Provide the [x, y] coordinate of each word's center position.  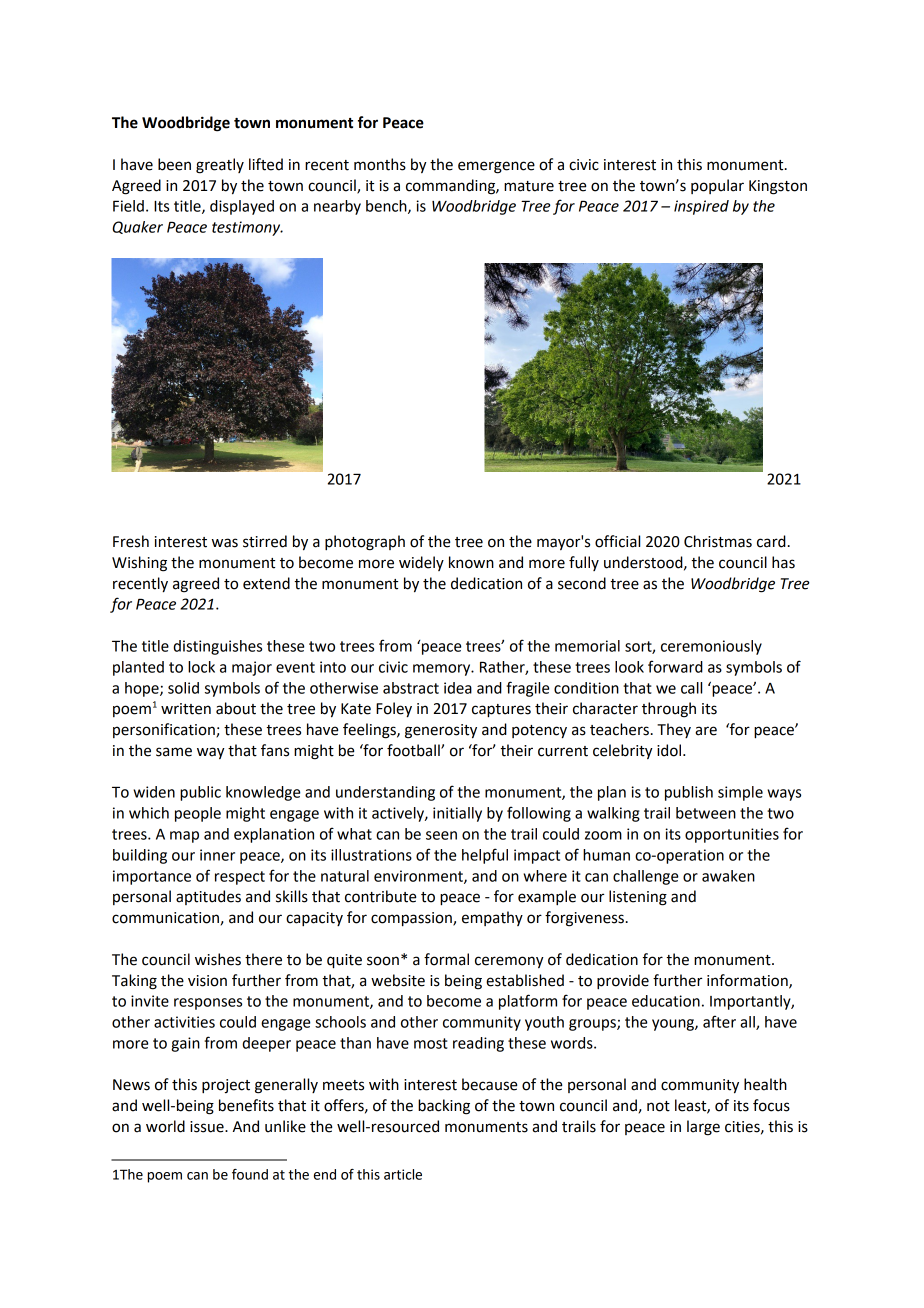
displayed [242, 207]
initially [457, 814]
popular [717, 186]
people [198, 814]
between [706, 813]
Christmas [718, 541]
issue [208, 1127]
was [225, 543]
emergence [496, 167]
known [471, 562]
